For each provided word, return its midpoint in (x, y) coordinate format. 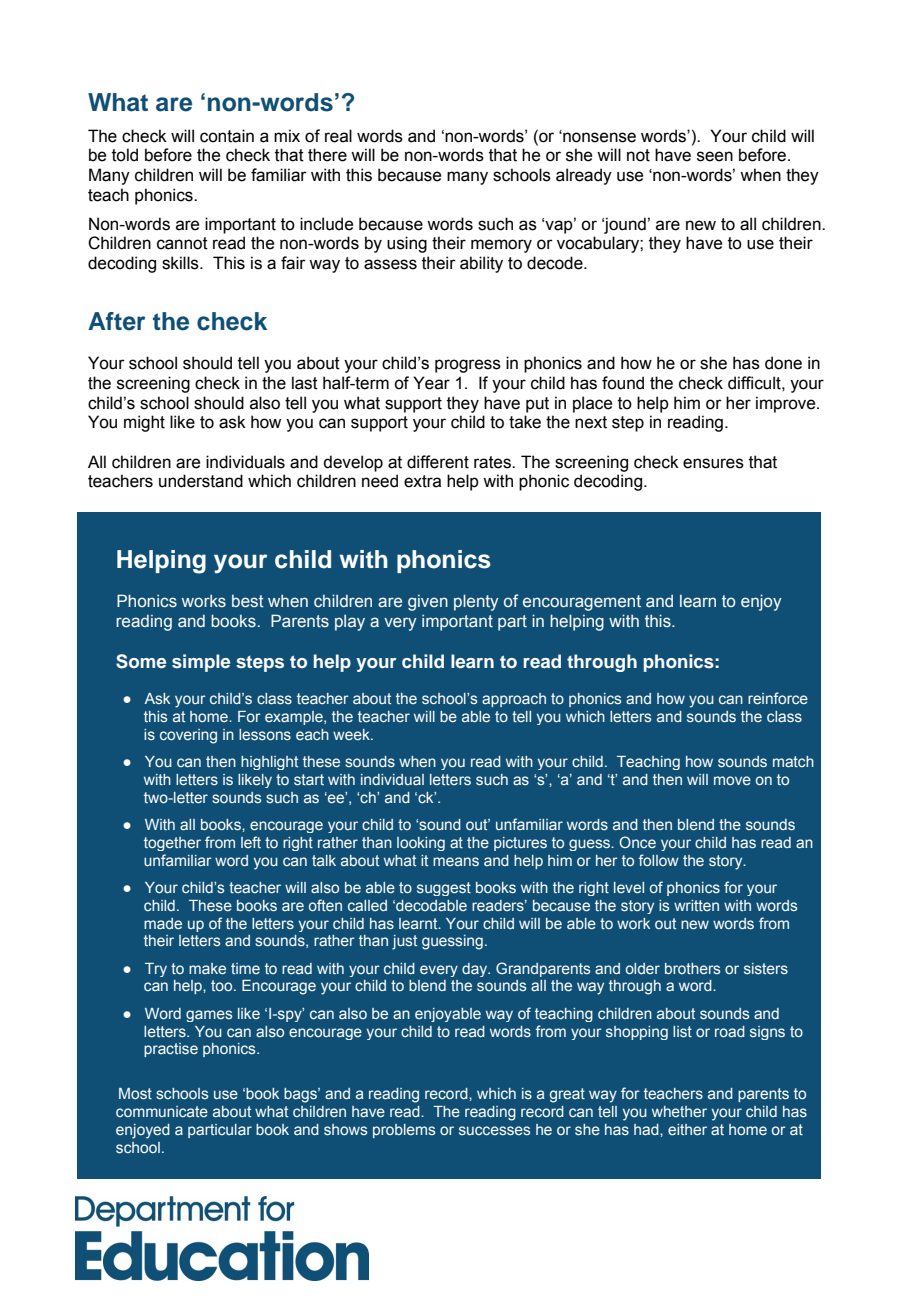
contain (227, 136)
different (438, 462)
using (407, 244)
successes (494, 1130)
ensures (713, 463)
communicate (162, 1111)
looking (421, 844)
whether (679, 1111)
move (732, 780)
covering (188, 736)
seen (715, 156)
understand (201, 481)
